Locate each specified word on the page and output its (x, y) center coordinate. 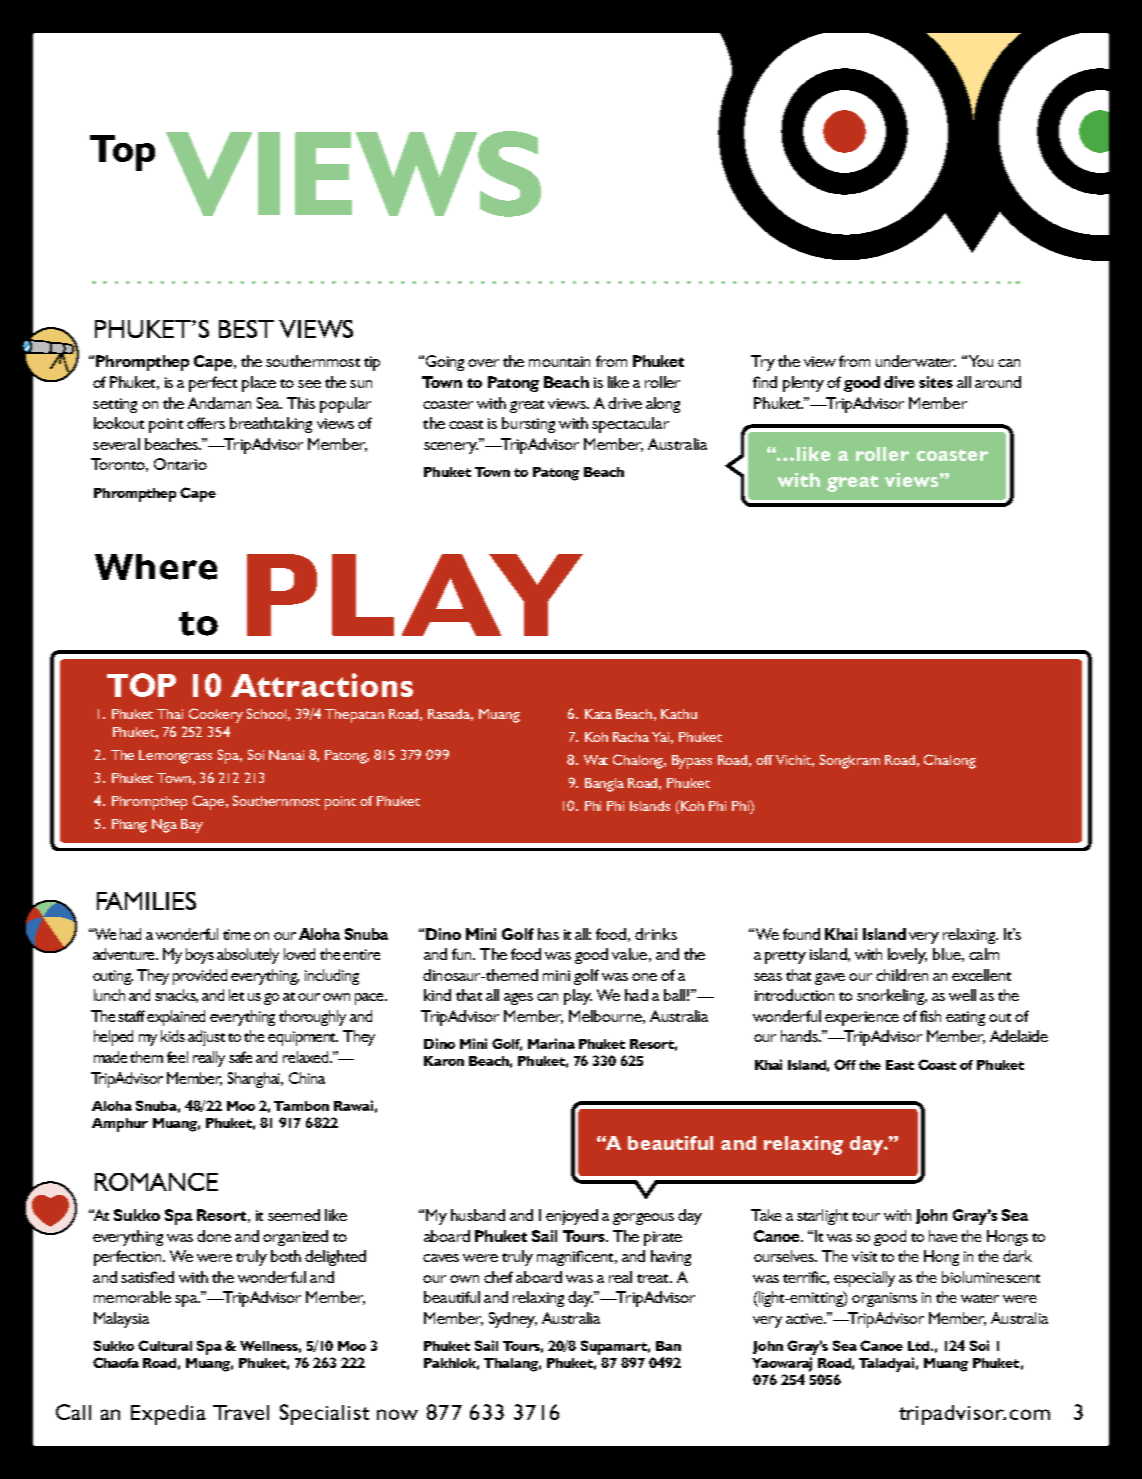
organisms (884, 1299)
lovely (907, 956)
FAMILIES (146, 901)
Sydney (513, 1320)
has (548, 934)
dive (899, 382)
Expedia (168, 1415)
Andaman (219, 403)
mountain (559, 361)
